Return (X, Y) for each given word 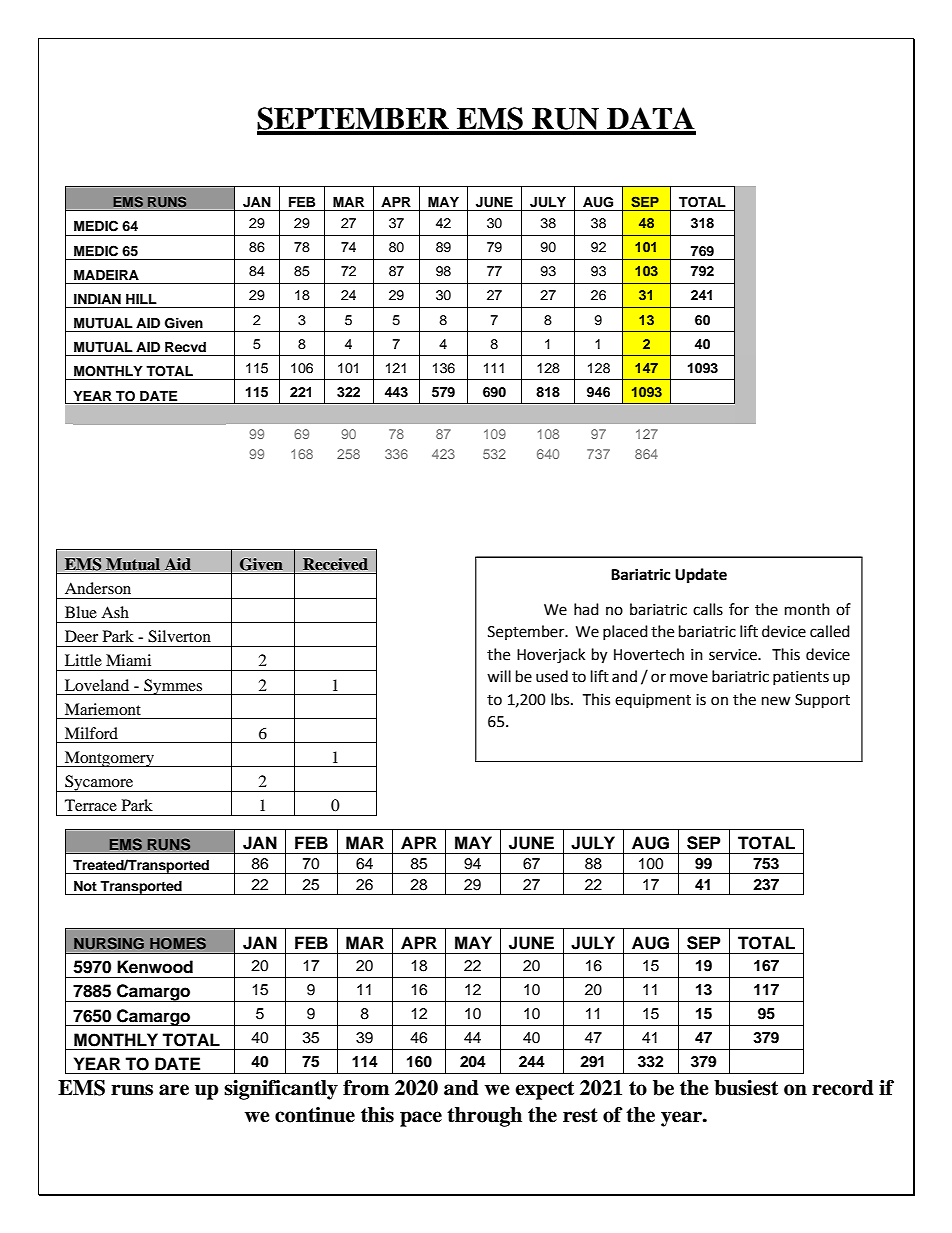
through (484, 1117)
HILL (141, 299)
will (499, 676)
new (776, 701)
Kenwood (155, 967)
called (830, 631)
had (586, 609)
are (174, 1090)
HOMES (178, 943)
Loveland (97, 685)
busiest (746, 1088)
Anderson (98, 588)
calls (708, 609)
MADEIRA (106, 275)
